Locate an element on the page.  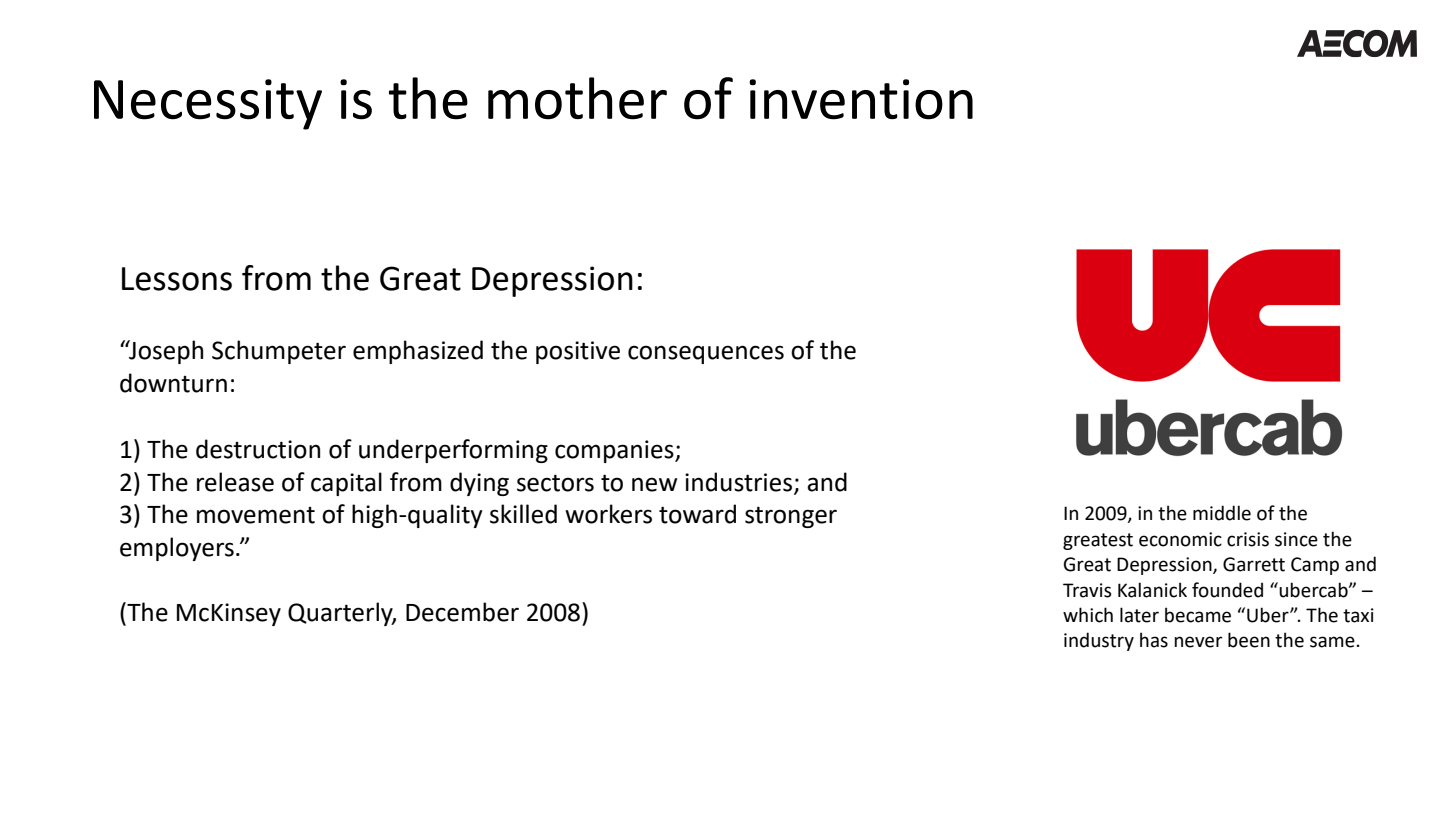
Necessity is located at coordinates (208, 104).
